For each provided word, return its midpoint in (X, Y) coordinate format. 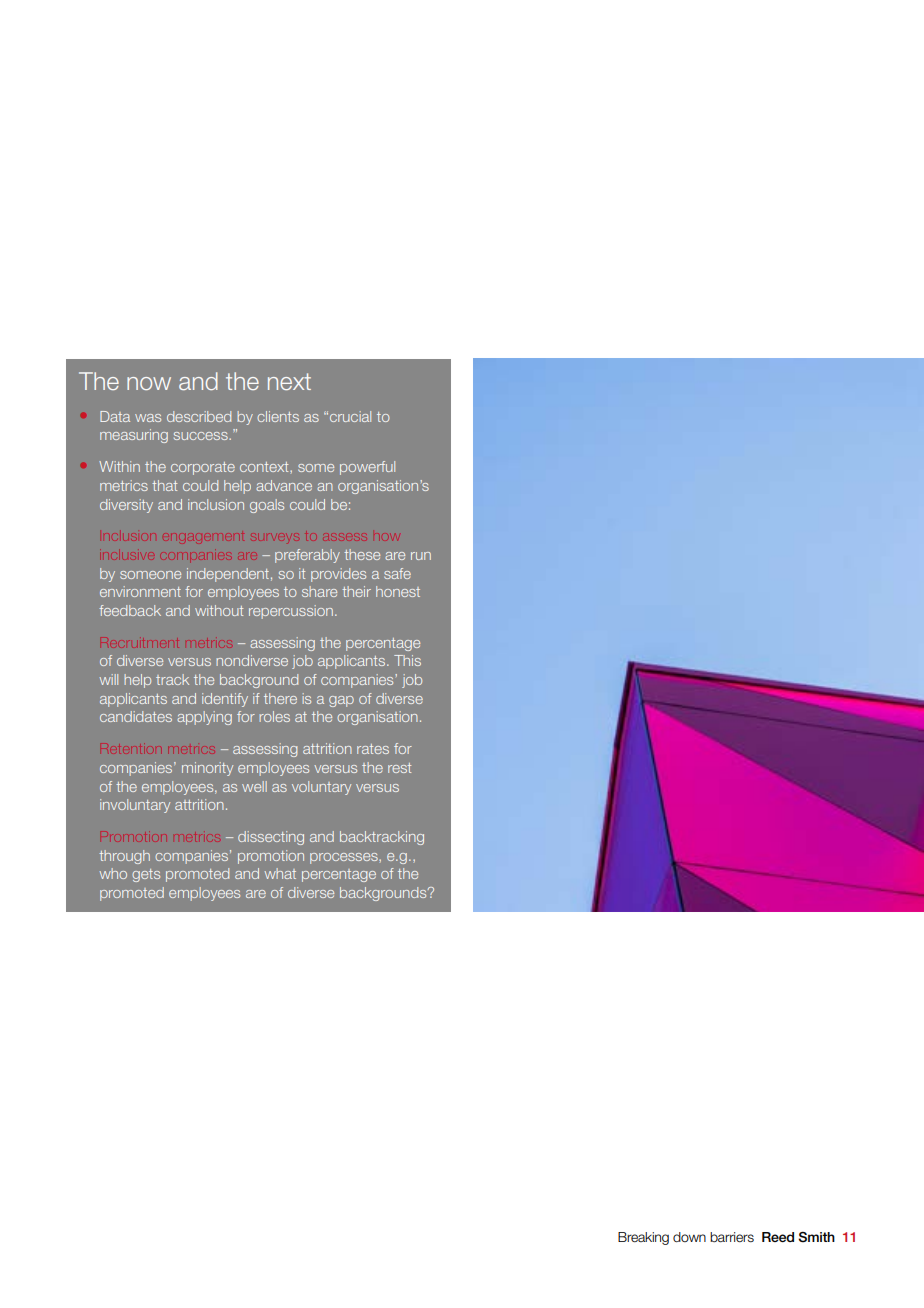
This (407, 660)
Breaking (643, 1238)
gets (146, 875)
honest (398, 591)
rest (399, 768)
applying (204, 718)
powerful (367, 468)
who (113, 873)
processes (345, 858)
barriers (732, 1237)
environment (140, 591)
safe (397, 573)
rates (373, 749)
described (199, 416)
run (421, 556)
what (280, 873)
